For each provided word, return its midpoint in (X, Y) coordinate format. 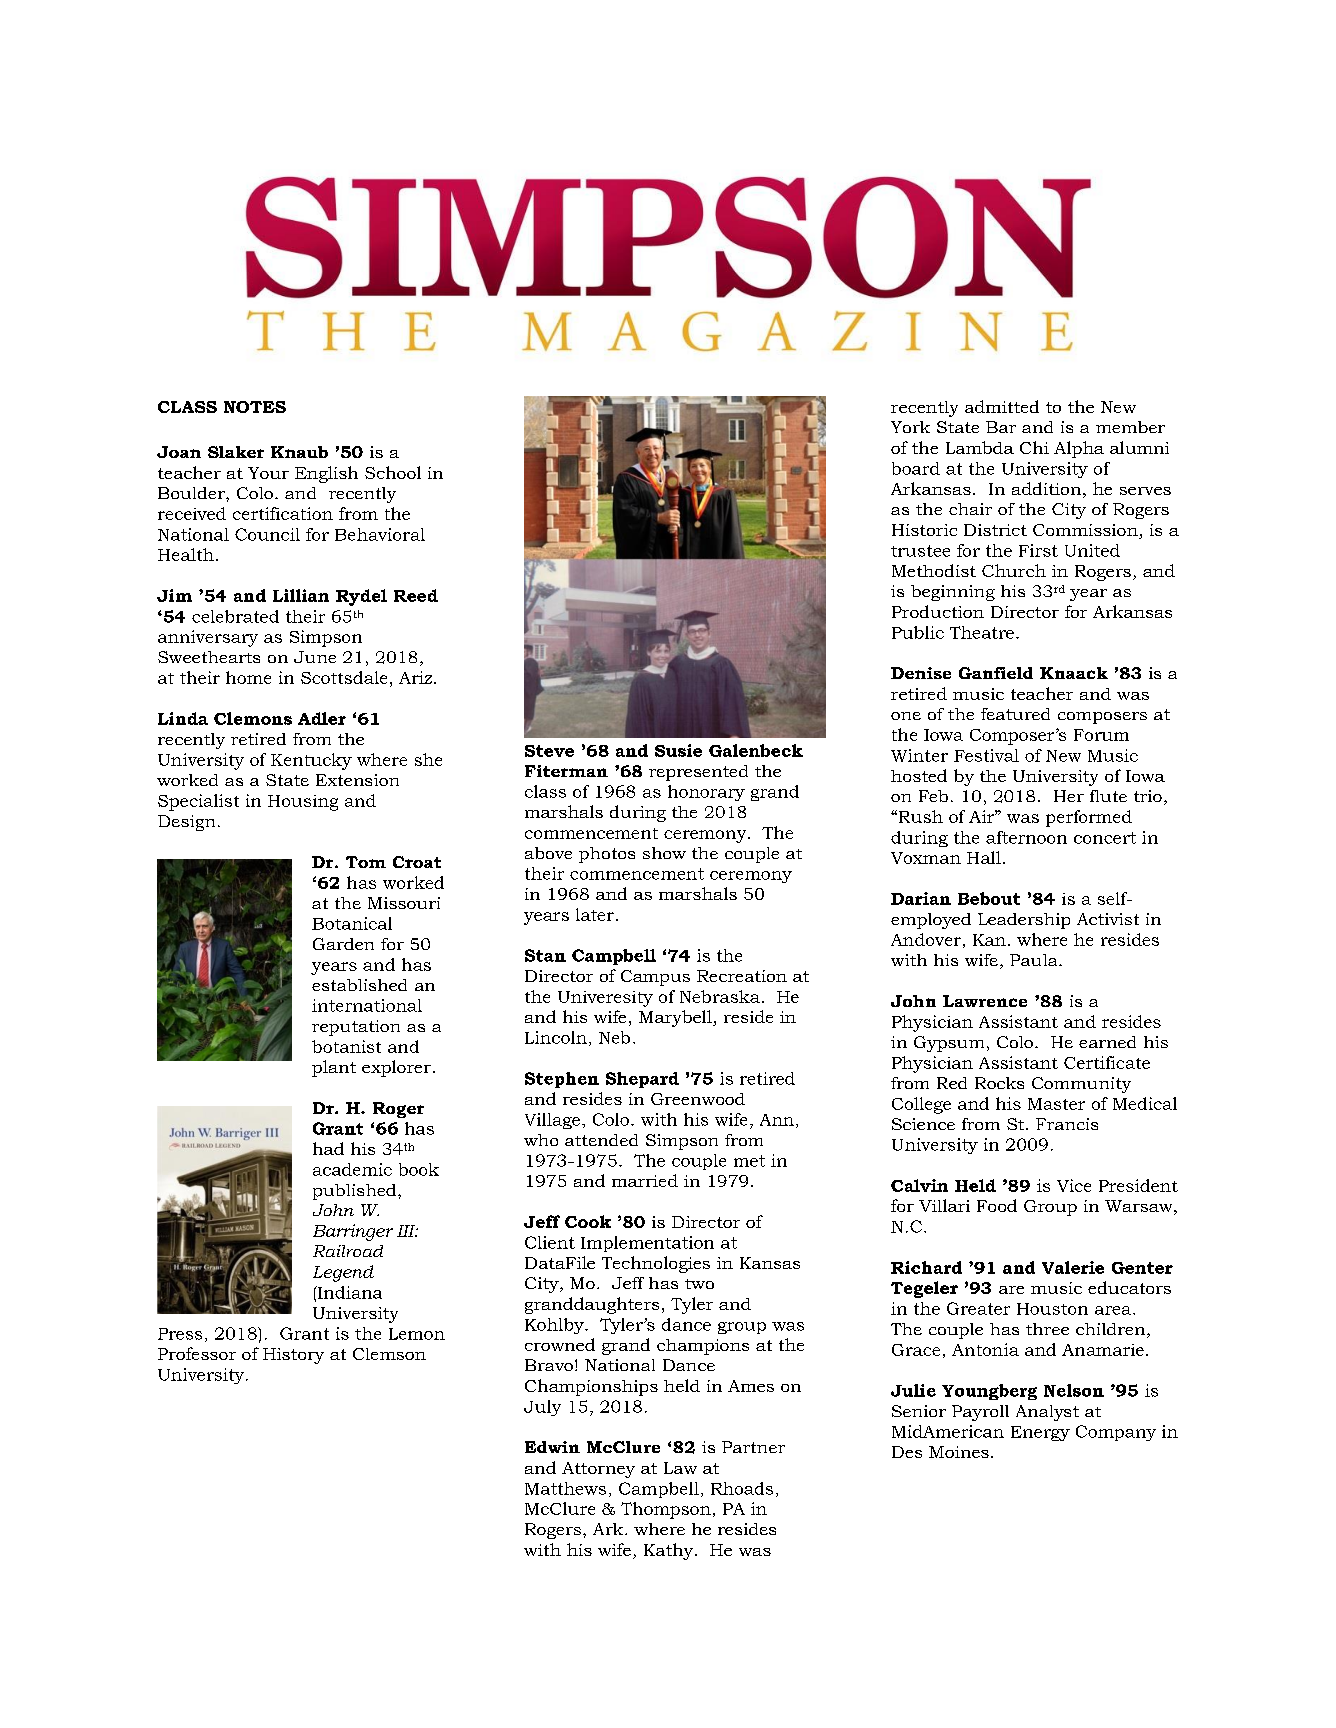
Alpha (1079, 449)
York (910, 427)
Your (268, 473)
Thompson (666, 1510)
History (293, 1356)
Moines (959, 1452)
